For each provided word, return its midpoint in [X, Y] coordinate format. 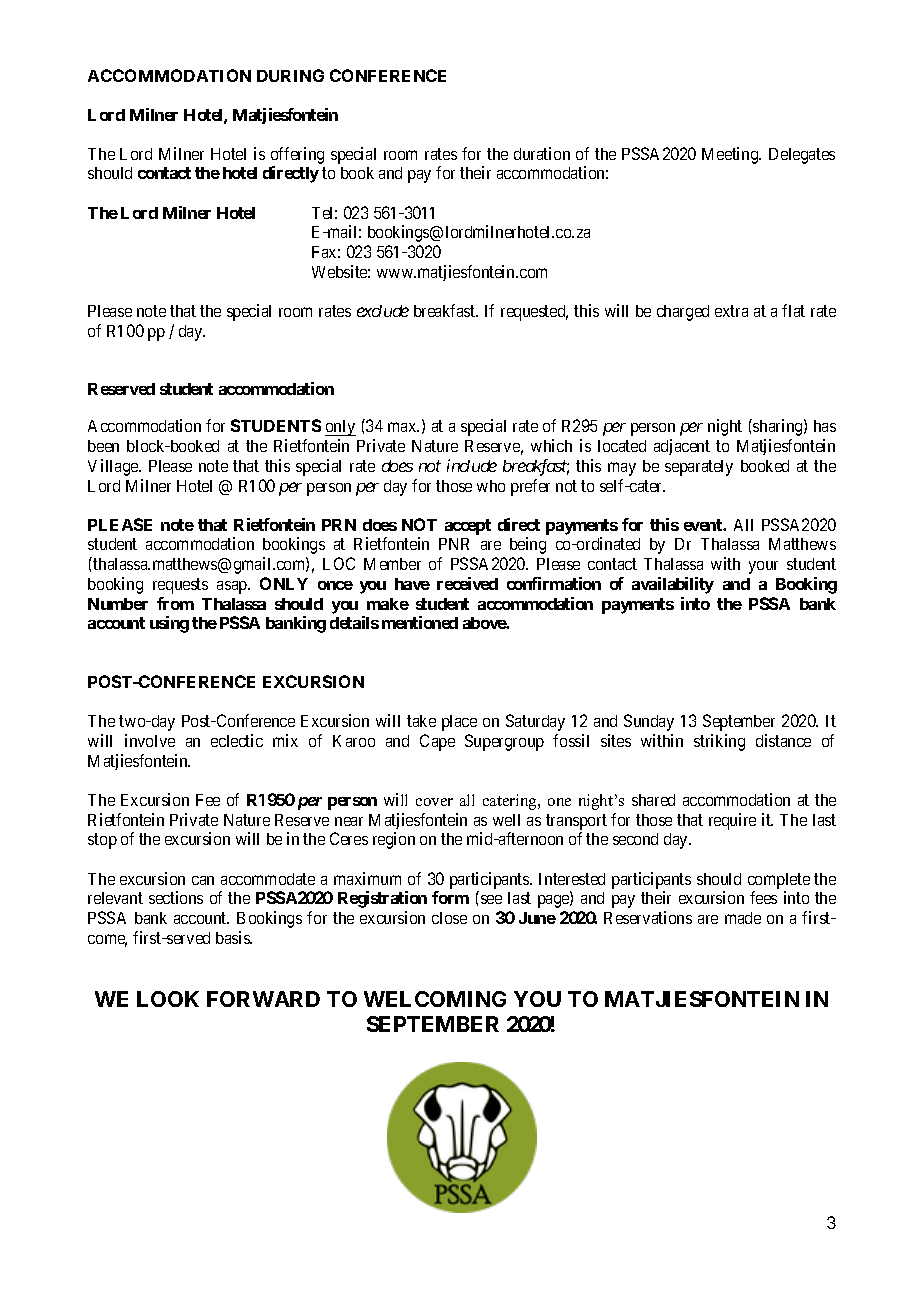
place [459, 723]
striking [719, 742]
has [825, 426]
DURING [290, 75]
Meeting [731, 155]
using [169, 624]
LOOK [168, 999]
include [472, 465]
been [103, 446]
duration [542, 153]
